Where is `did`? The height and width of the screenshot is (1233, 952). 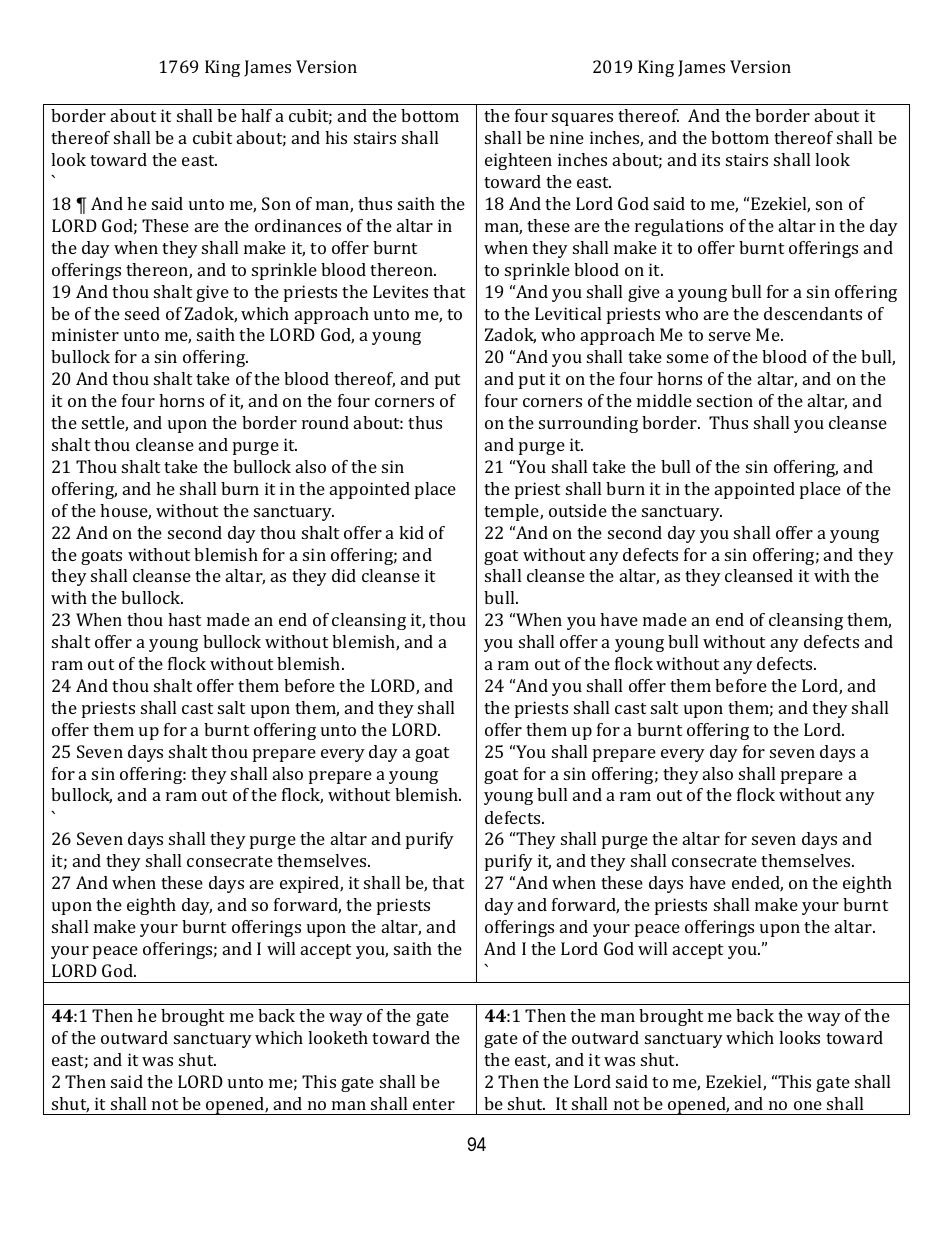 did is located at coordinates (344, 575).
